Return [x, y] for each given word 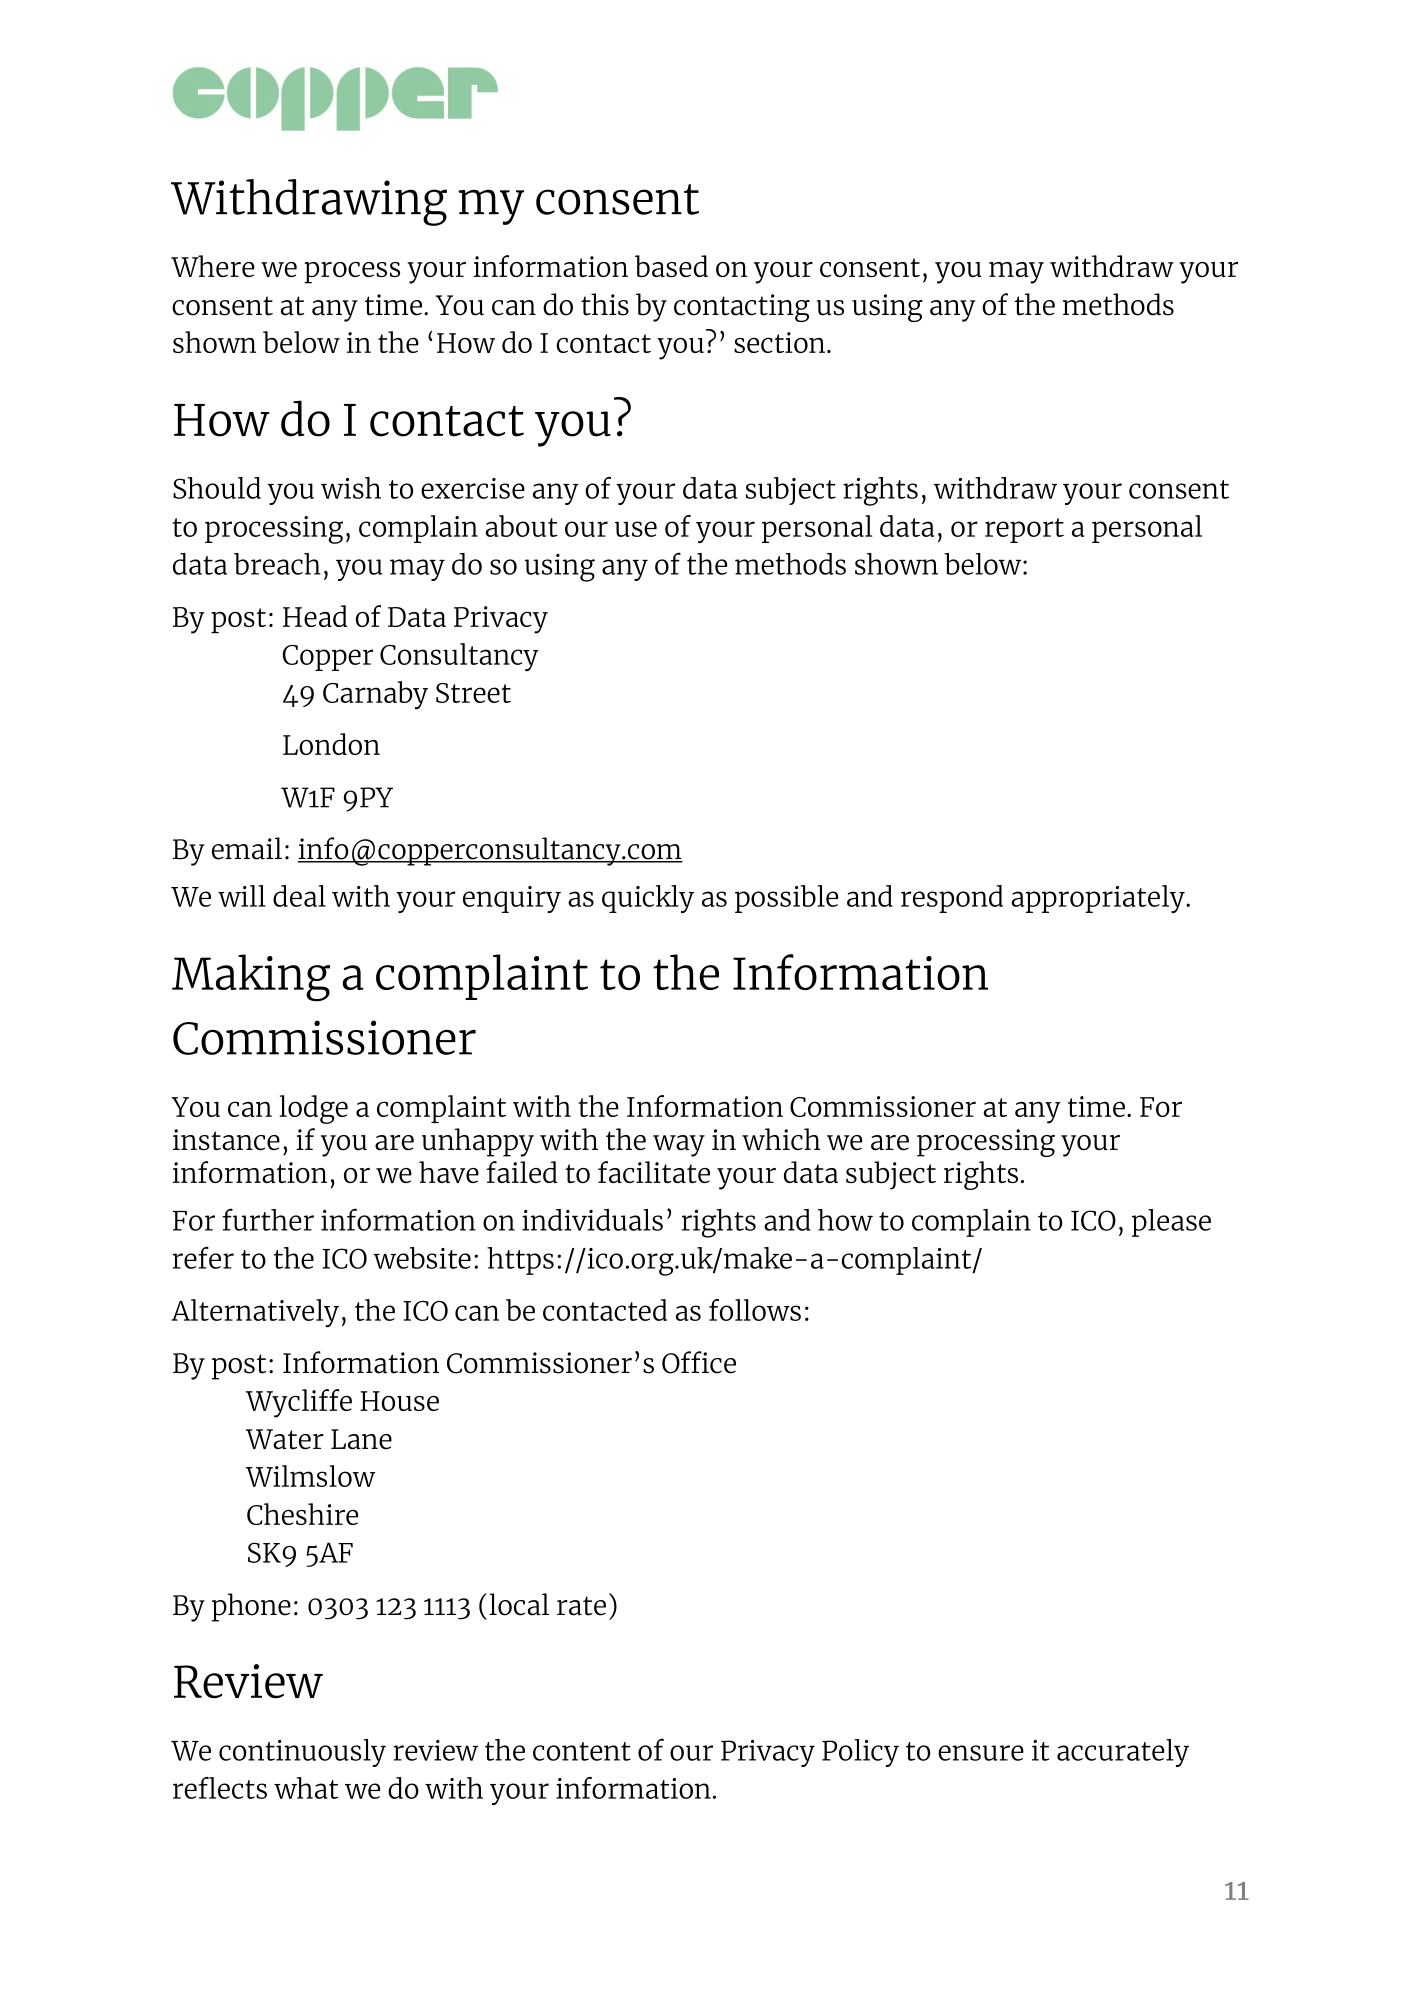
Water [285, 1439]
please [1171, 1223]
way [679, 1146]
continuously [302, 1753]
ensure [981, 1753]
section [779, 342]
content [582, 1751]
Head [315, 616]
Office [699, 1362]
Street [473, 693]
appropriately [1099, 899]
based [671, 266]
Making [251, 978]
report [1024, 530]
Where [213, 266]
